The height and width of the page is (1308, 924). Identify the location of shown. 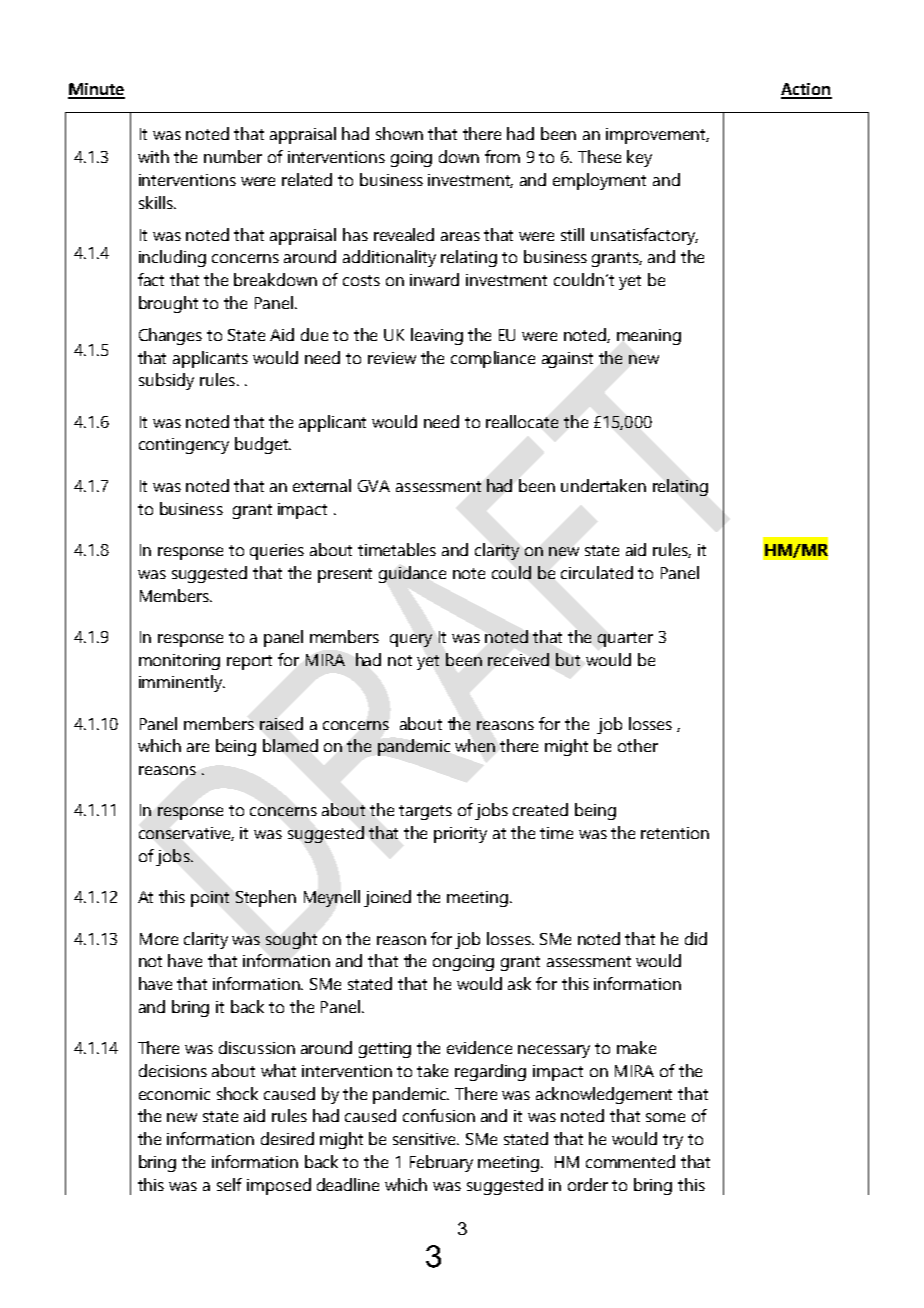
(399, 133).
